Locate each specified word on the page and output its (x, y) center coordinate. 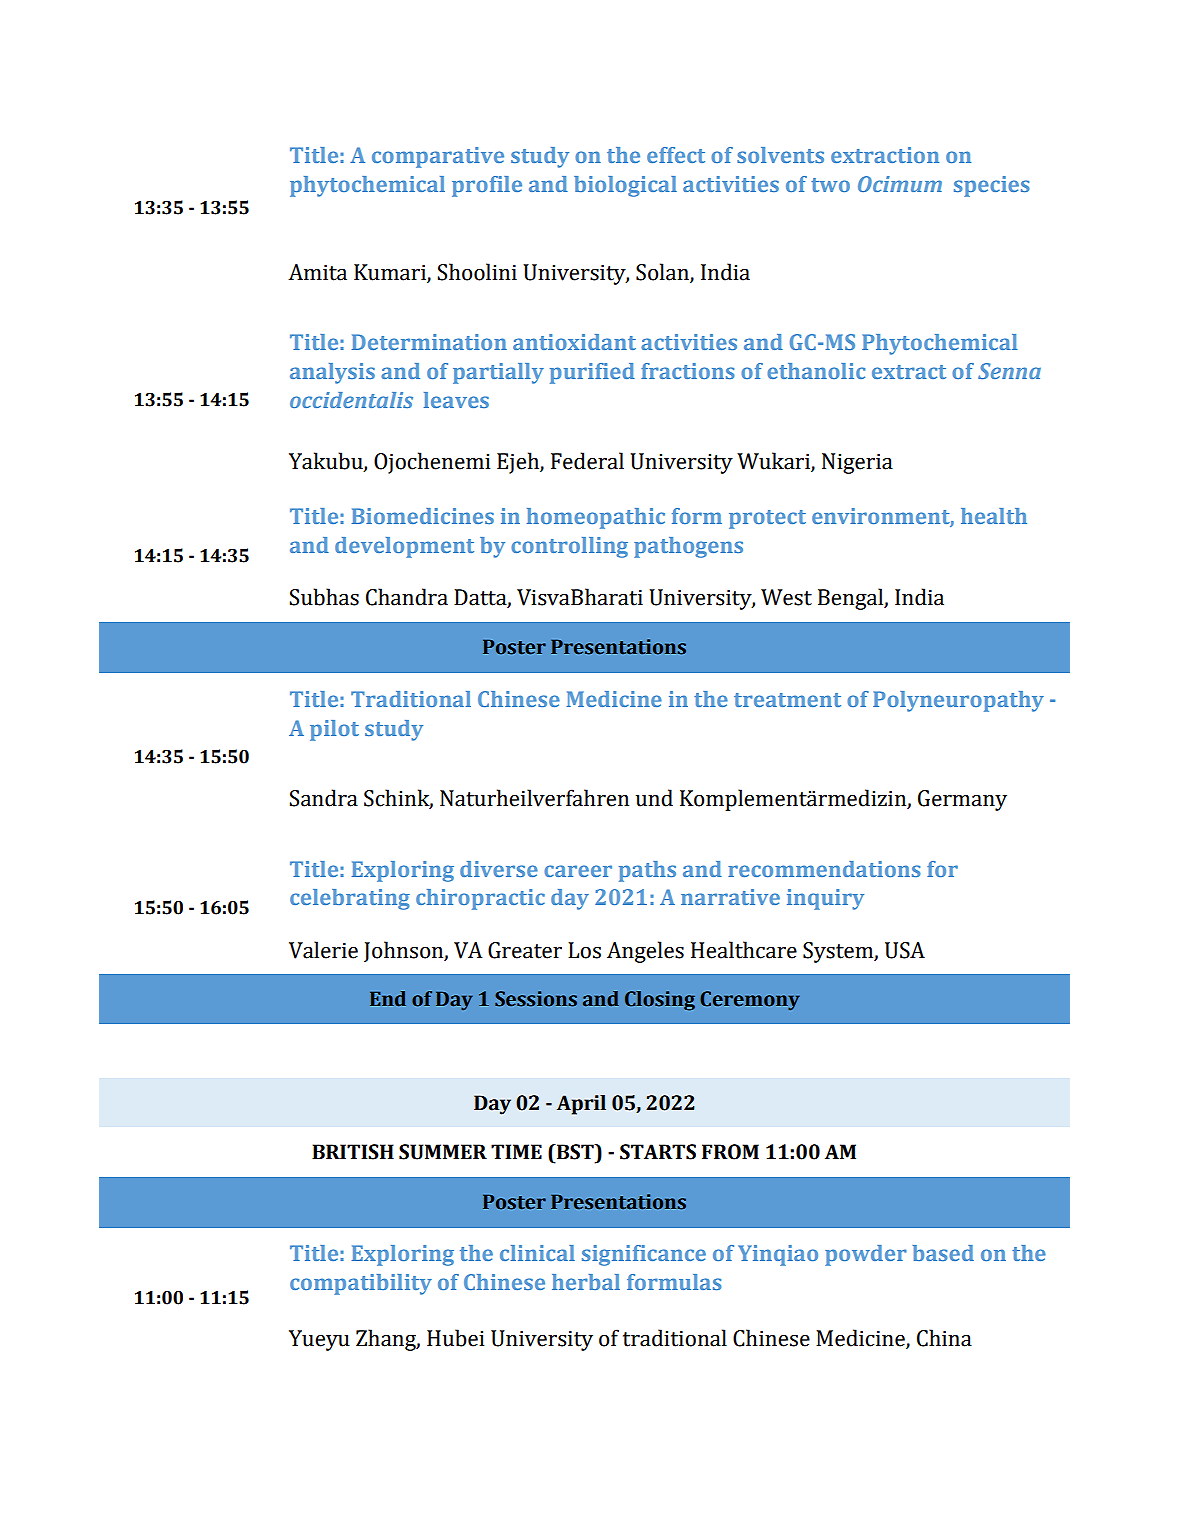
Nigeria (857, 463)
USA (905, 950)
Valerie (323, 950)
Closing (660, 1001)
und (654, 798)
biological (625, 186)
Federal (587, 461)
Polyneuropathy (958, 701)
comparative (438, 157)
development (404, 547)
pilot (334, 730)
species (992, 186)
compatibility (361, 1284)
